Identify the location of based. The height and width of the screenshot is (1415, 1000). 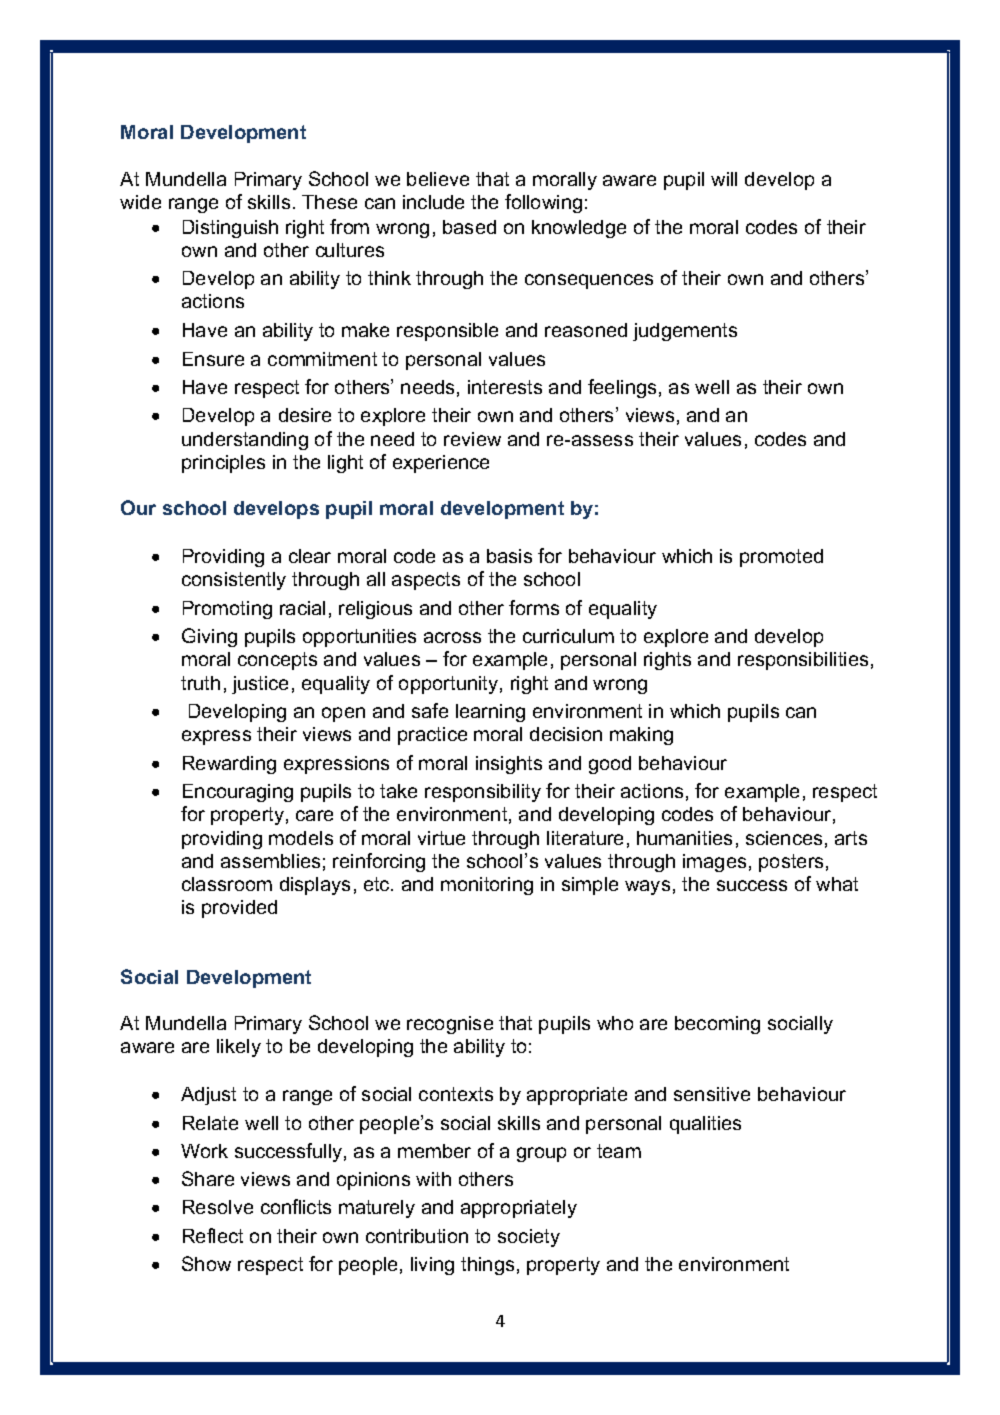
(469, 227).
